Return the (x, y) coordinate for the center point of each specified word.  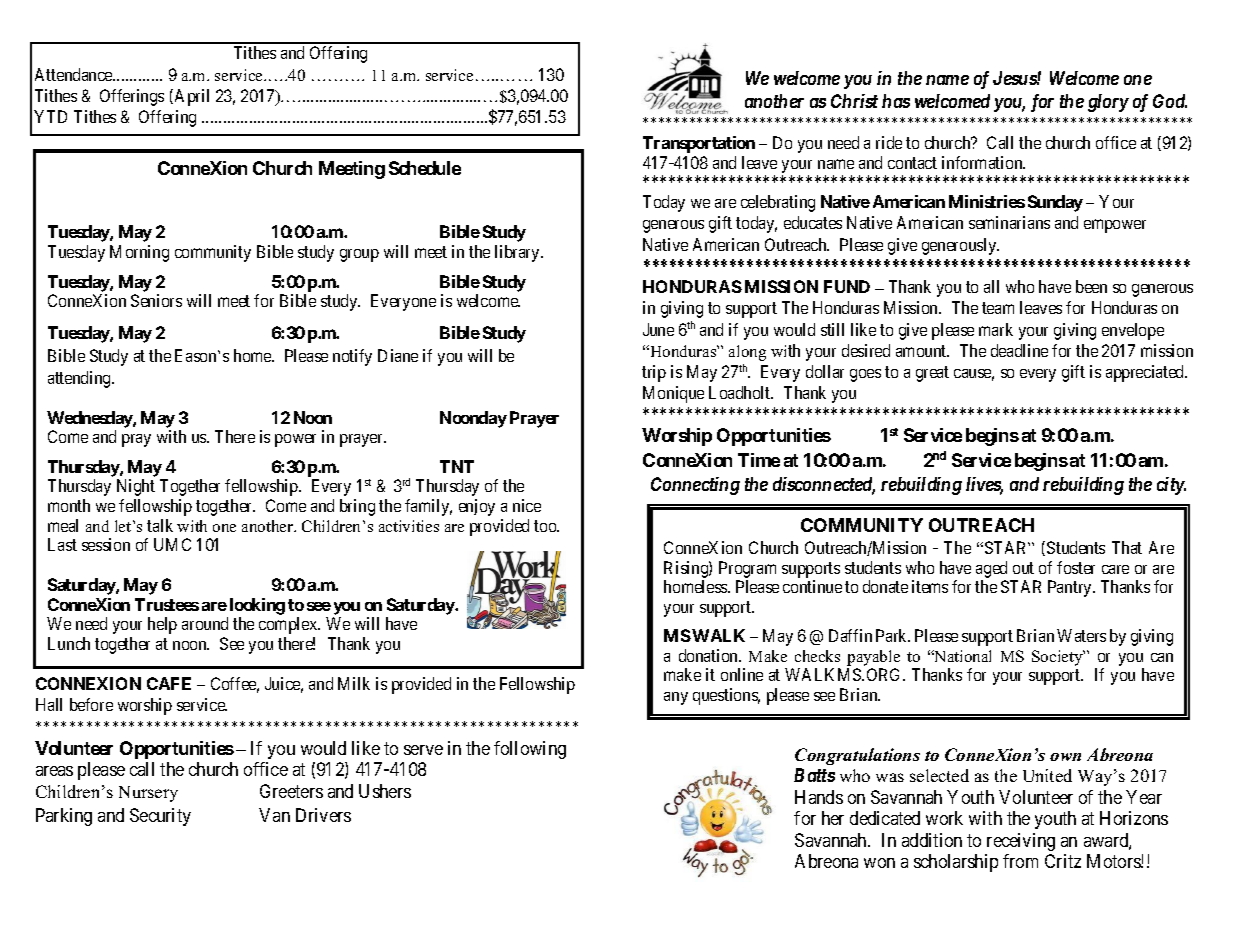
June (658, 329)
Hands (819, 797)
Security (160, 817)
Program (747, 569)
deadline (1019, 350)
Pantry (1071, 588)
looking (257, 606)
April (192, 97)
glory (1108, 103)
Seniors (156, 300)
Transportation (699, 144)
